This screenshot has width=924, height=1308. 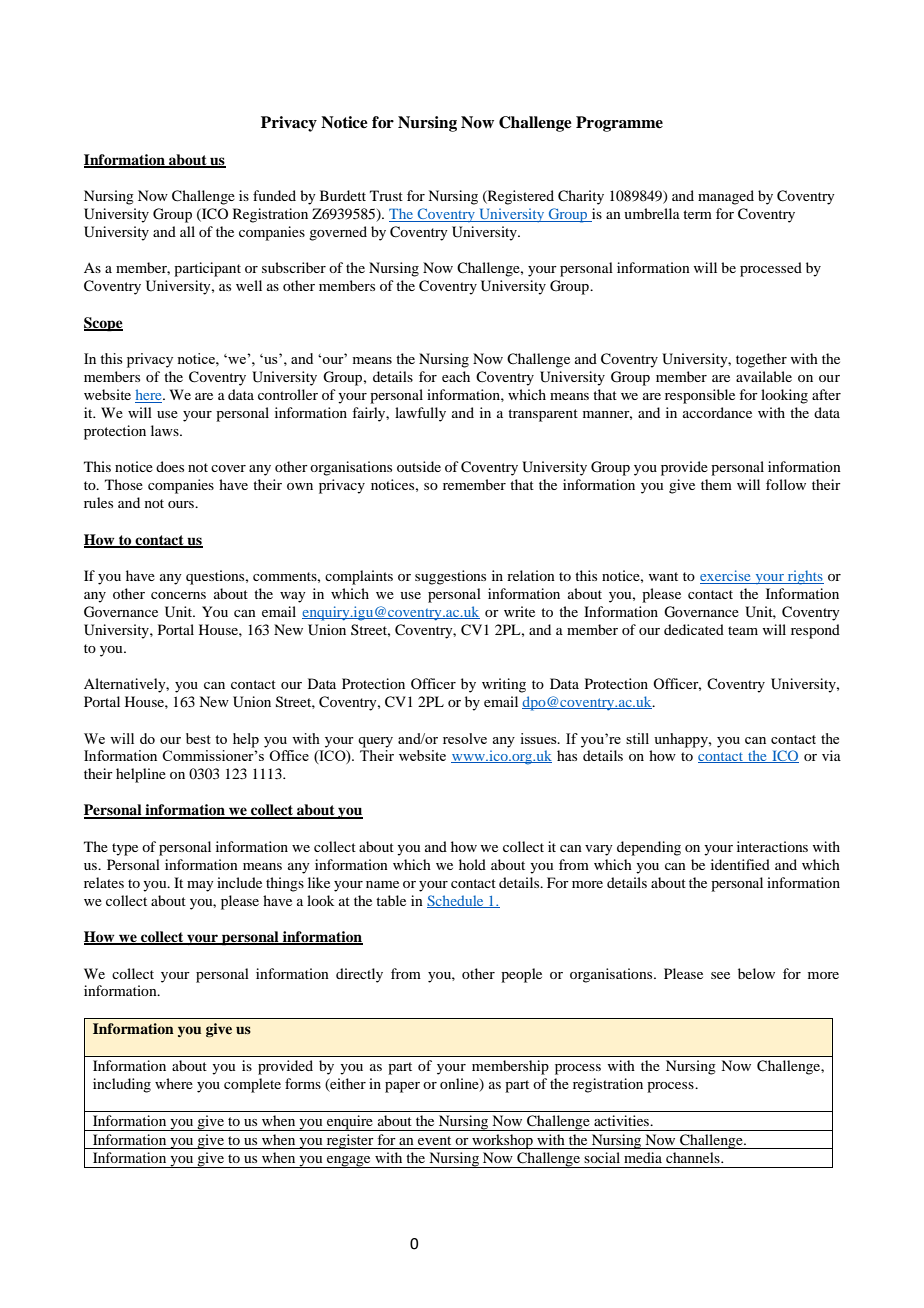 What do you see at coordinates (274, 195) in the screenshot?
I see `funded` at bounding box center [274, 195].
